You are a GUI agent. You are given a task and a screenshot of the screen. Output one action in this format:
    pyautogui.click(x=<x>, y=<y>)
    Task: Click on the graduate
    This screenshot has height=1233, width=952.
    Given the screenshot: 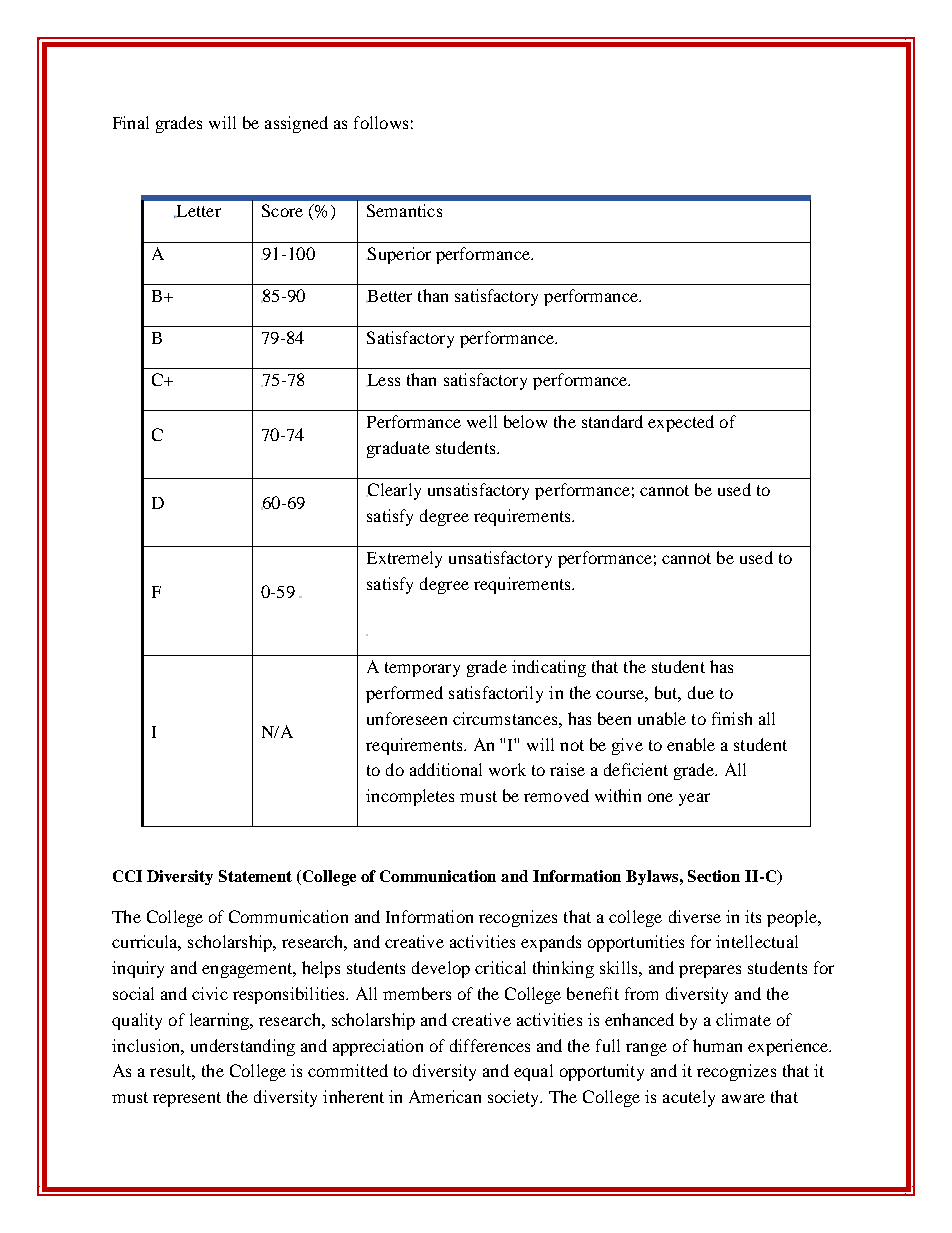 What is the action you would take?
    pyautogui.click(x=398, y=449)
